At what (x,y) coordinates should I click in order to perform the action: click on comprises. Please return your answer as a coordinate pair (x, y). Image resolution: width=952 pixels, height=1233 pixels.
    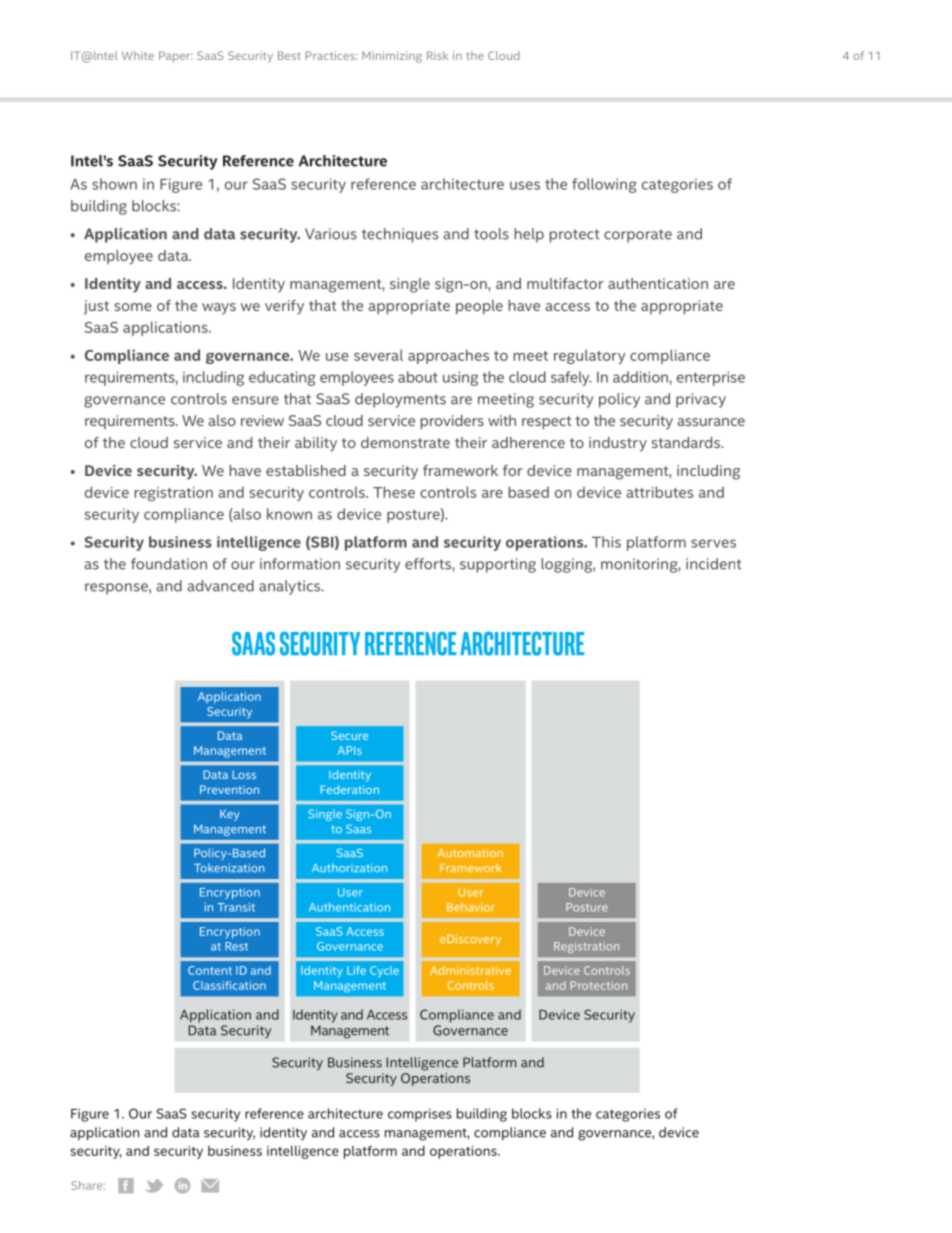
    Looking at the image, I should click on (420, 1115).
